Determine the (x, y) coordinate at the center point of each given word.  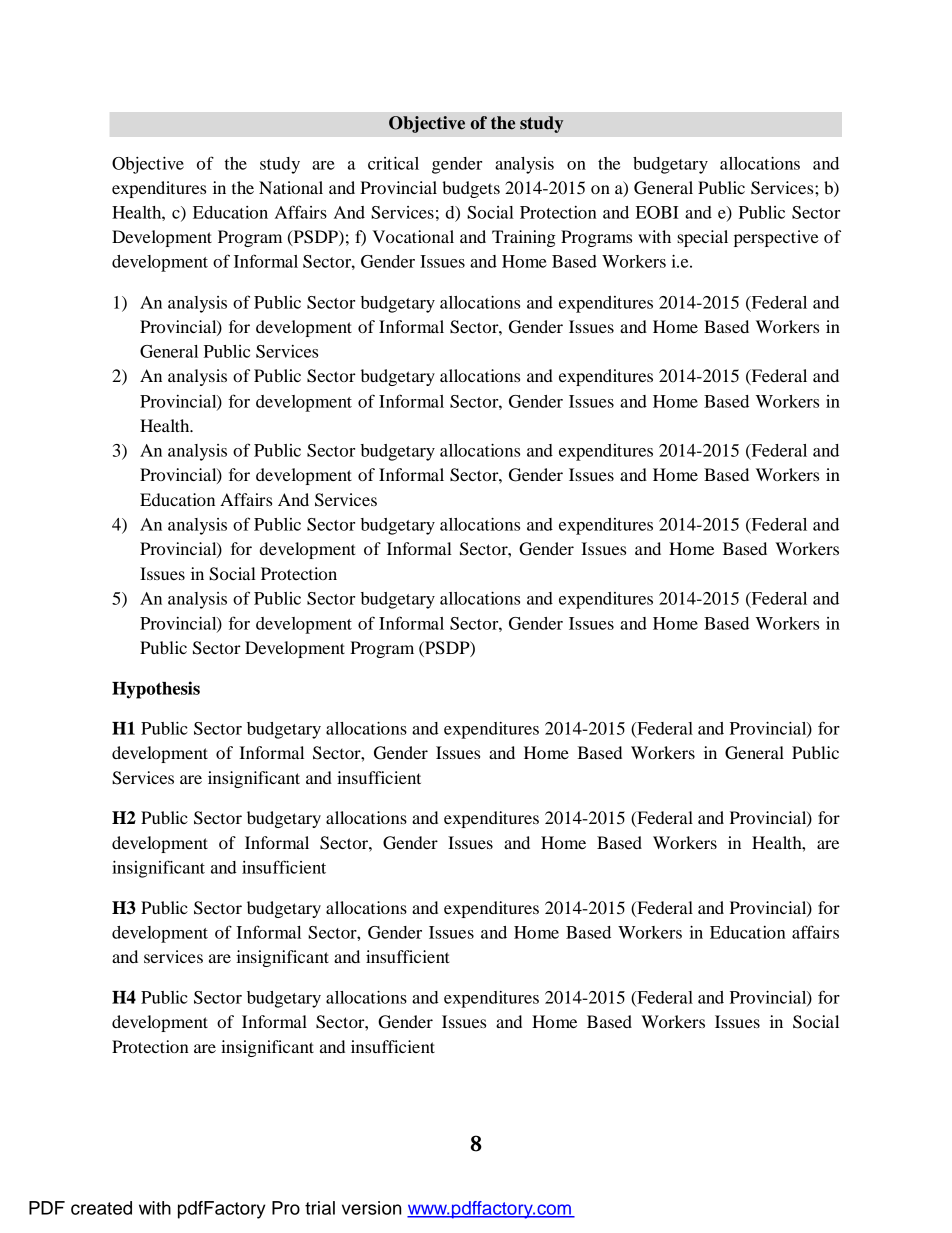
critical (393, 163)
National (291, 187)
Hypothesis (156, 690)
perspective (776, 238)
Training (524, 238)
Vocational (413, 236)
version (371, 1208)
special (702, 238)
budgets (471, 189)
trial (320, 1208)
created (101, 1208)
